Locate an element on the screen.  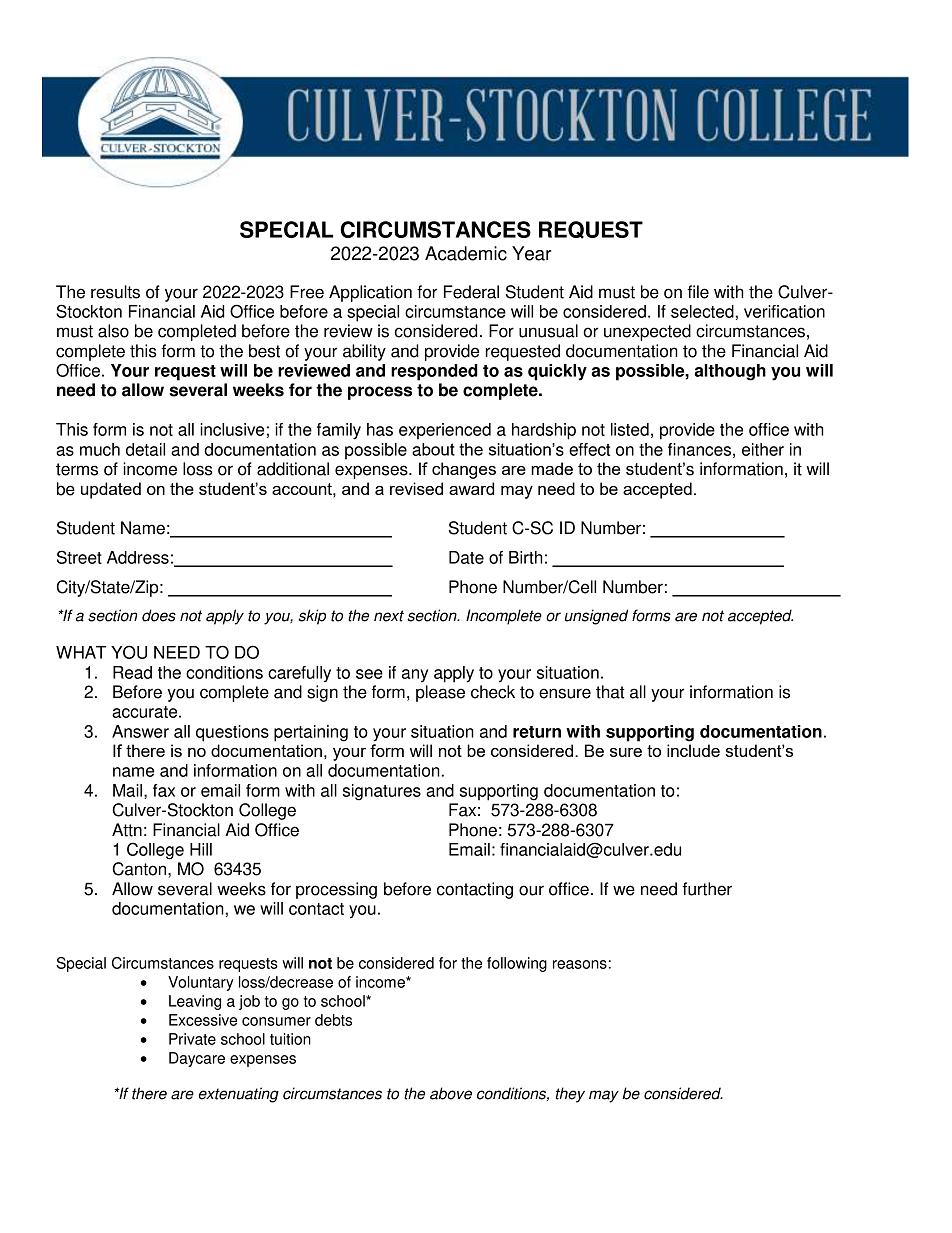
results is located at coordinates (115, 292).
